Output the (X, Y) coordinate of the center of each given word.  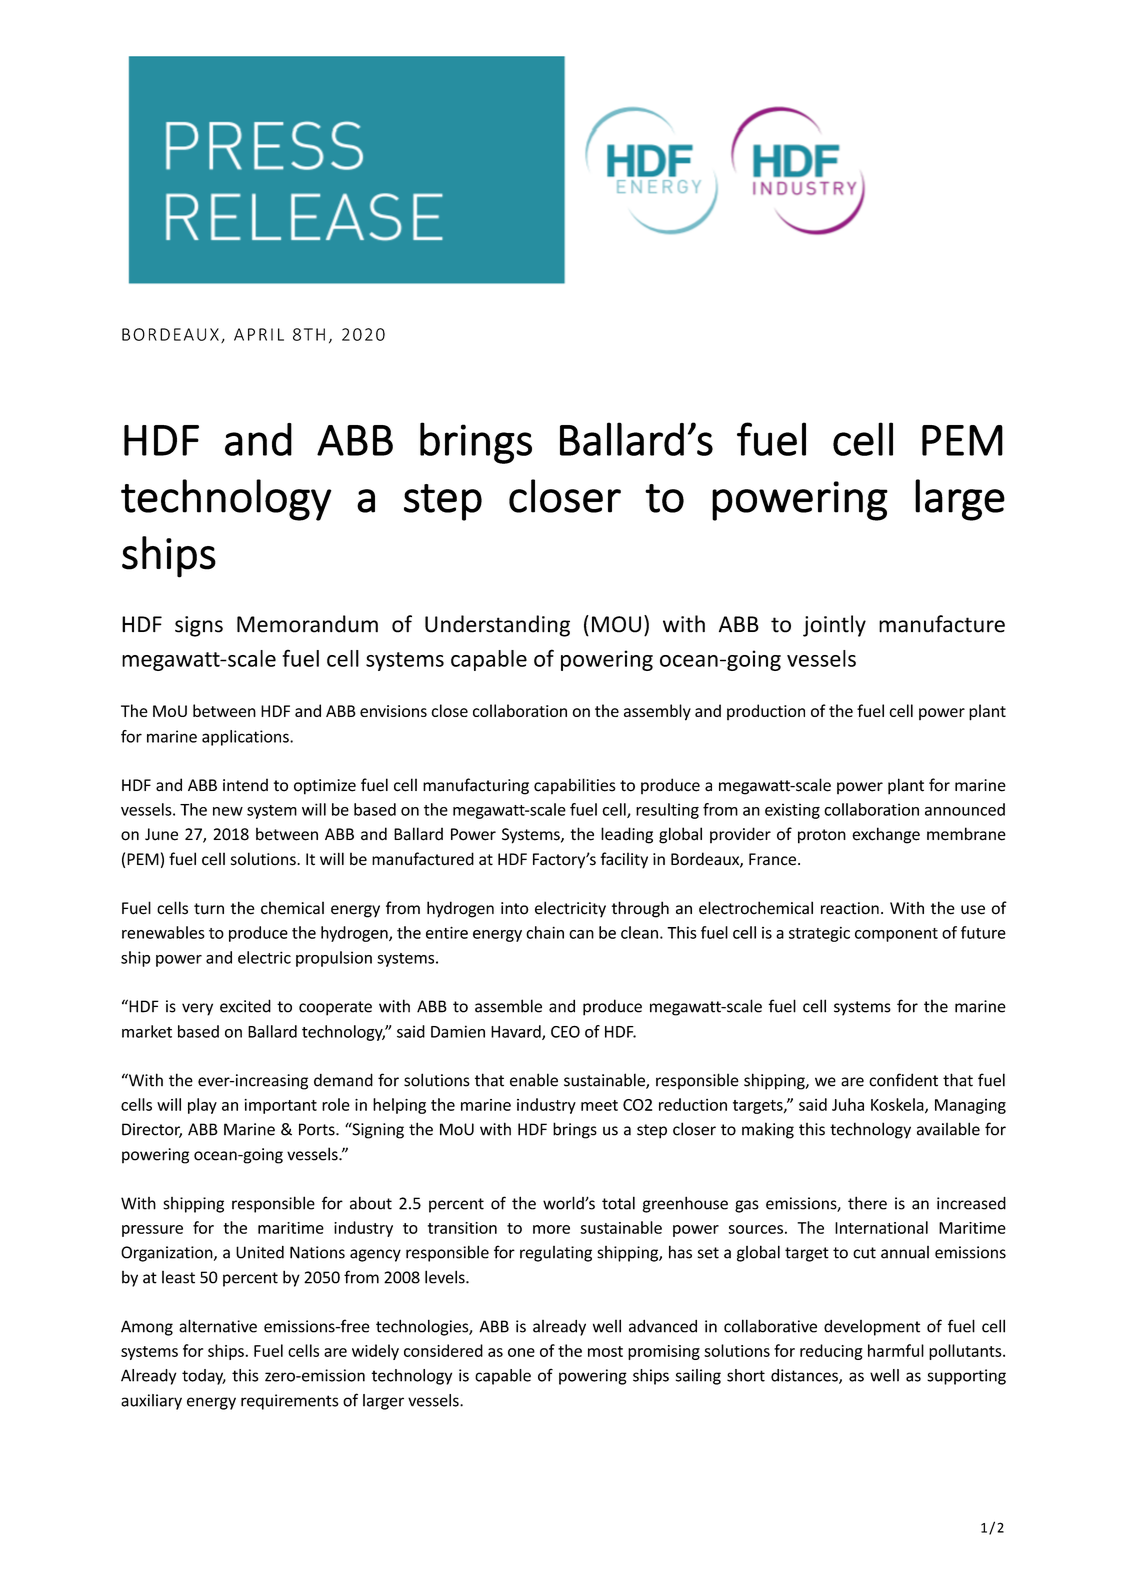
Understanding (497, 626)
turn (209, 909)
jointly (834, 626)
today (204, 1377)
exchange (886, 835)
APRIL (259, 334)
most (605, 1351)
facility (624, 860)
